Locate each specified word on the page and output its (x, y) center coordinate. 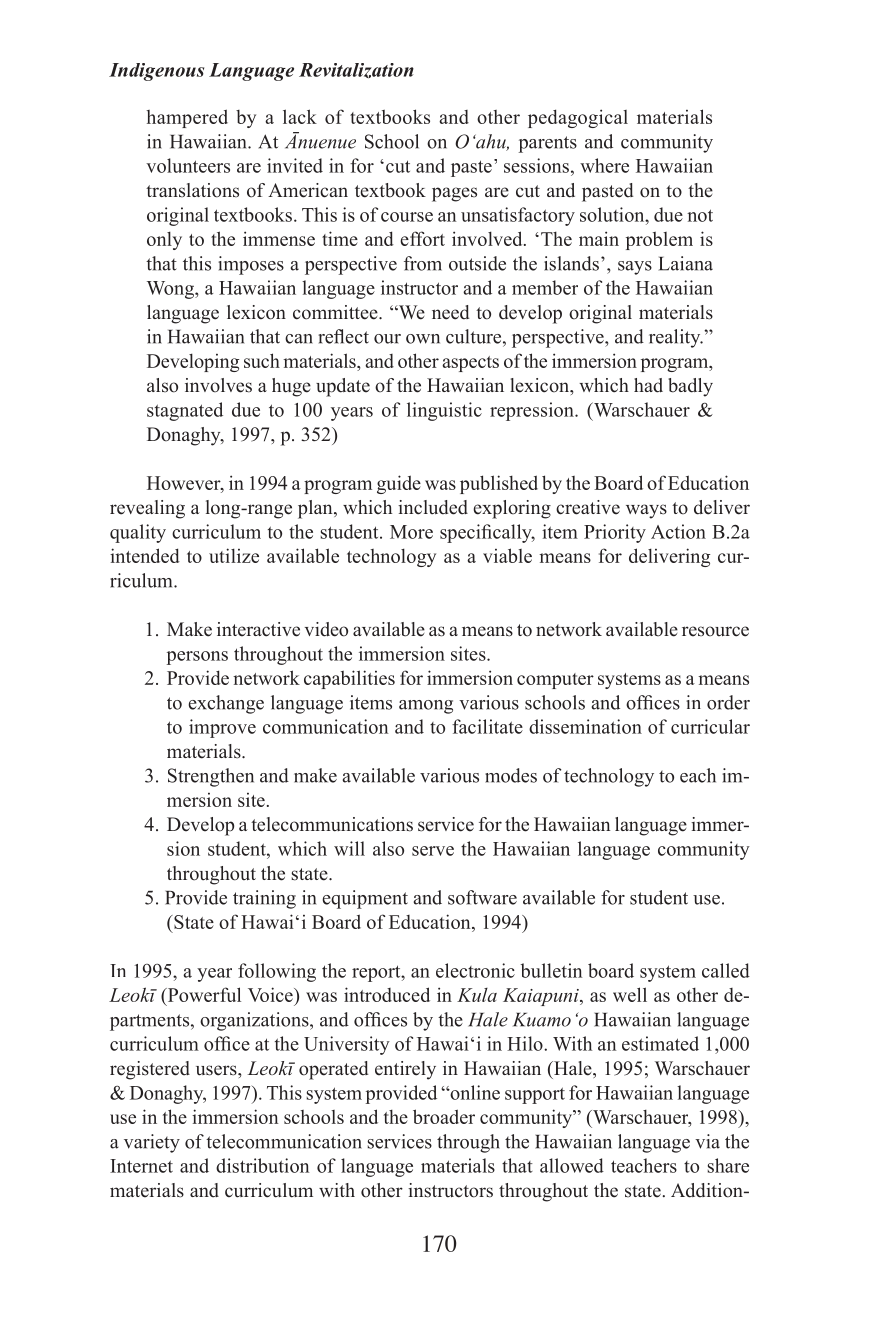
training (264, 899)
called (726, 970)
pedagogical (578, 118)
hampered (187, 118)
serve (433, 851)
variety (152, 1143)
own (423, 339)
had (648, 385)
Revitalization (356, 70)
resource (715, 631)
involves (218, 385)
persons (197, 658)
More (411, 532)
